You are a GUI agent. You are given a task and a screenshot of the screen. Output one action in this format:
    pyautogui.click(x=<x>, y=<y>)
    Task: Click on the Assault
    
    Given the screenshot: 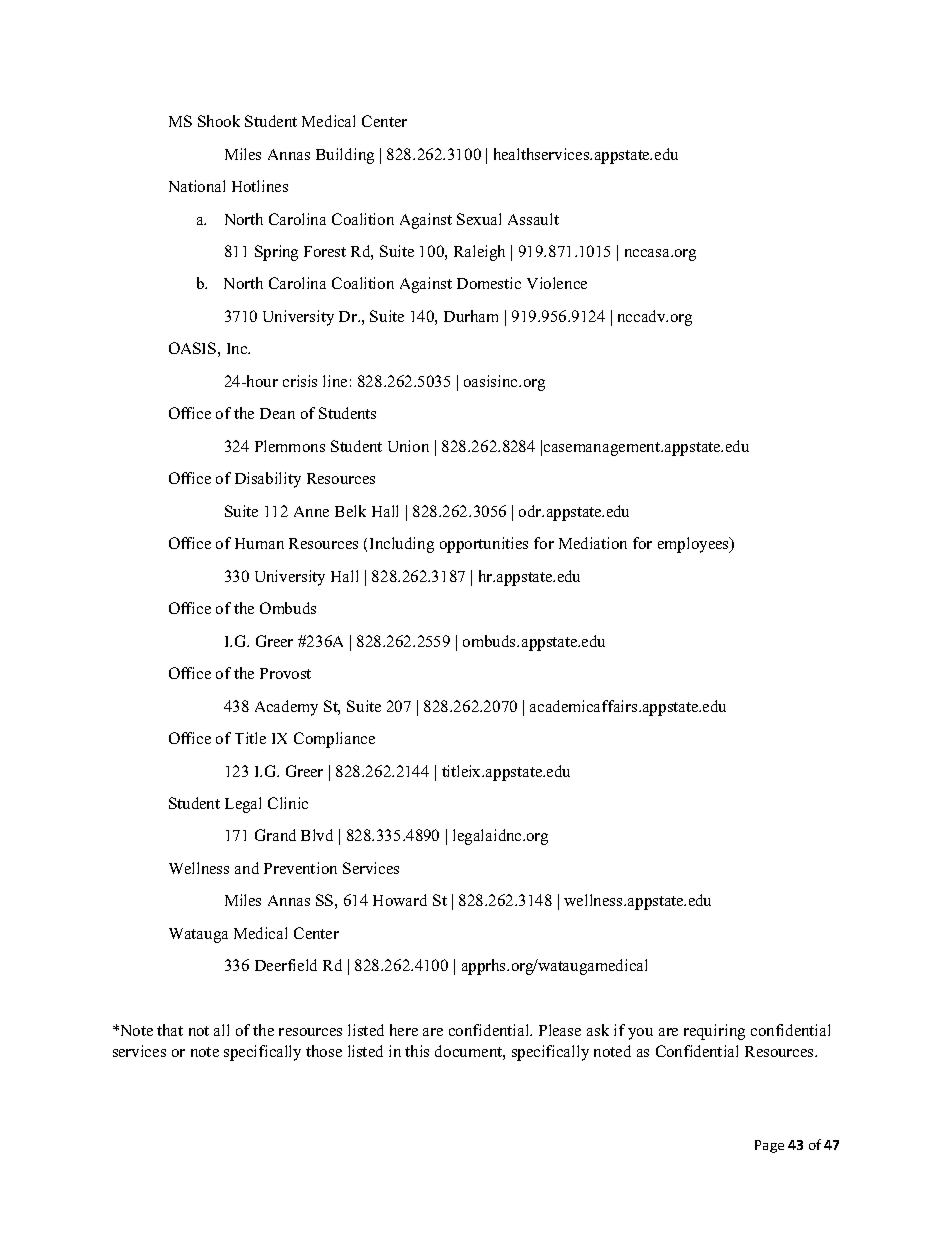 What is the action you would take?
    pyautogui.click(x=533, y=219)
